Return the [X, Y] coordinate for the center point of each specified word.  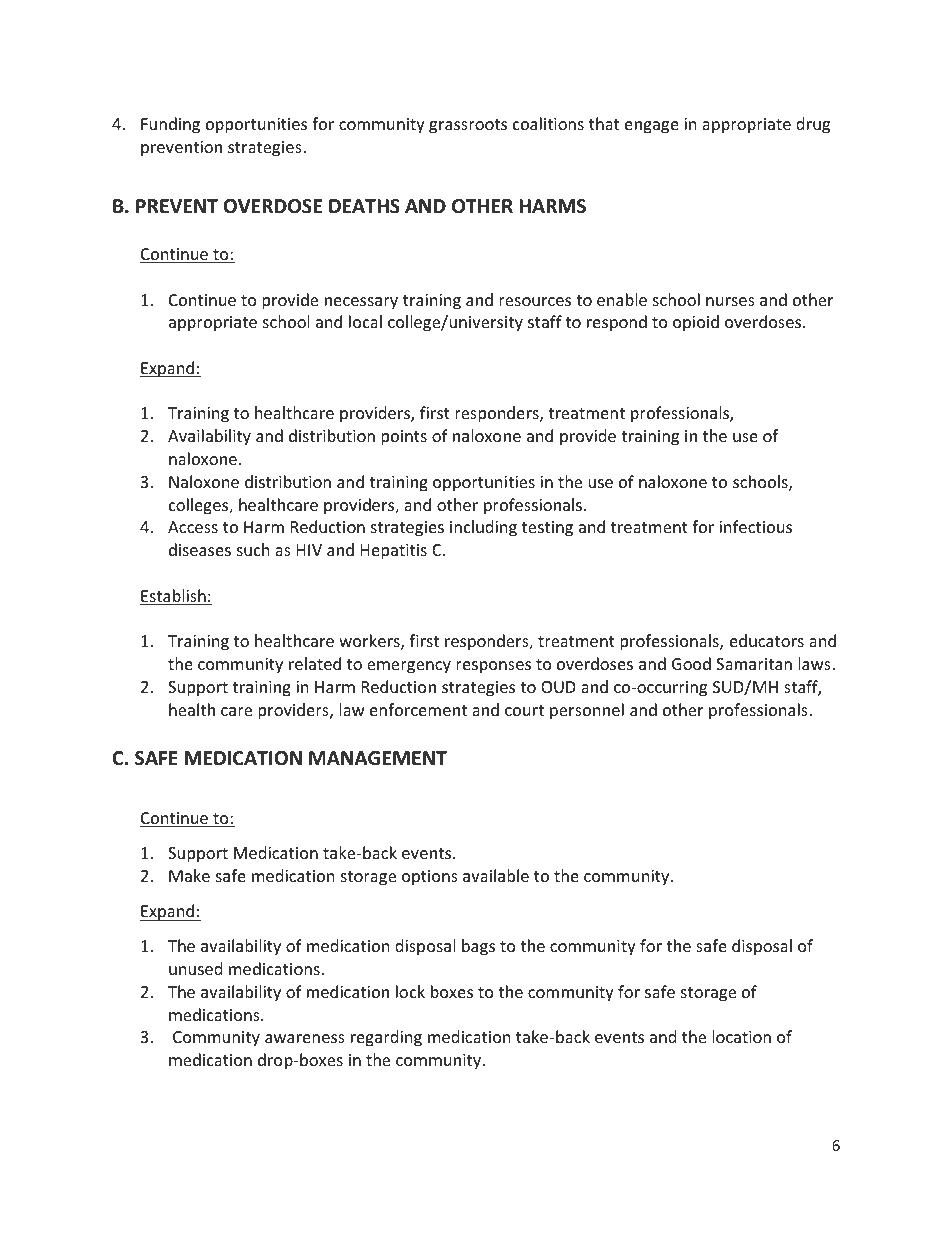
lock [410, 991]
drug [813, 125]
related [315, 663]
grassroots [468, 126]
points [404, 438]
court [524, 710]
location [741, 1036]
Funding [170, 125]
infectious [755, 526]
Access [193, 527]
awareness [305, 1038]
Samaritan [754, 664]
